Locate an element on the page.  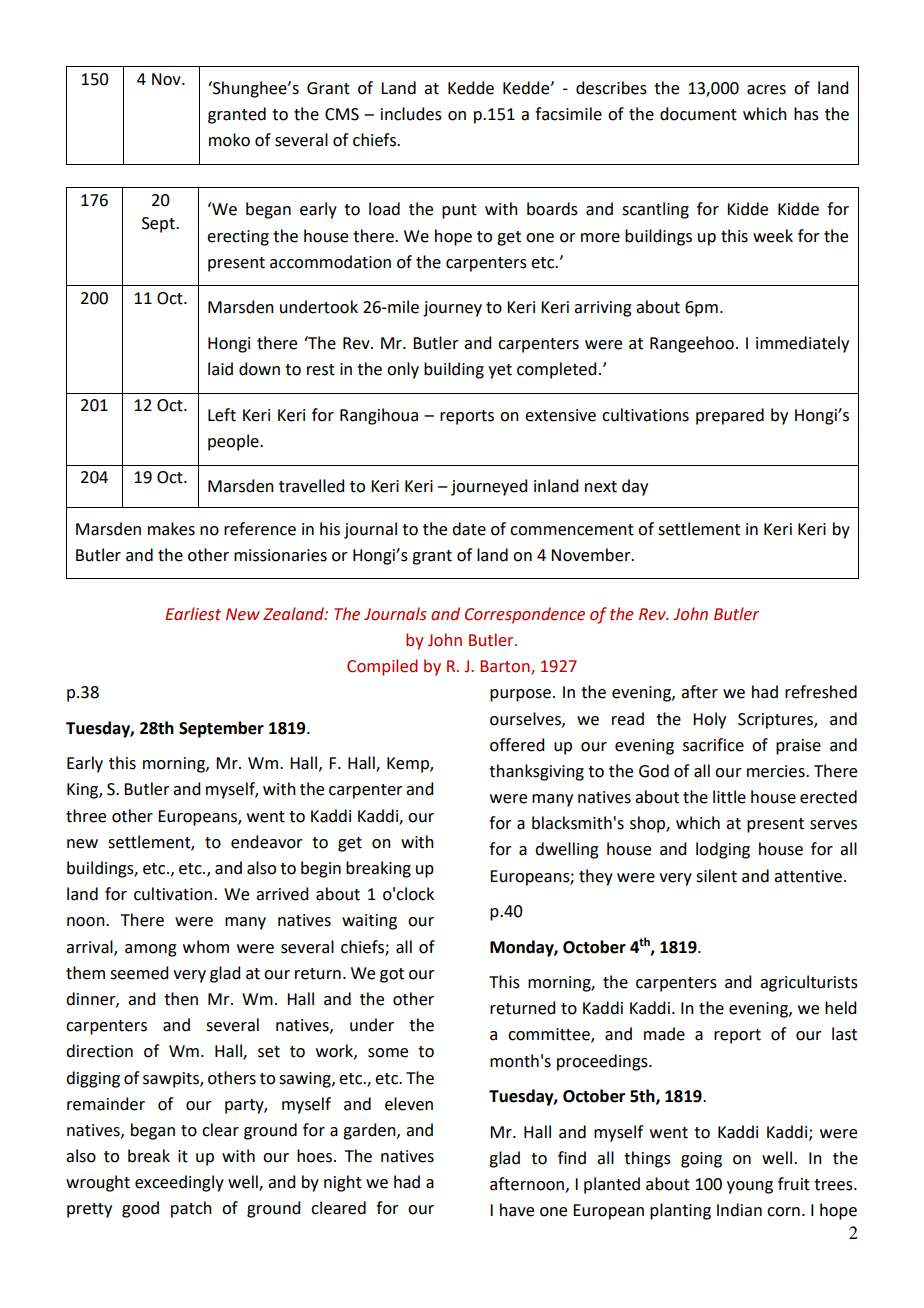
have is located at coordinates (517, 1210).
